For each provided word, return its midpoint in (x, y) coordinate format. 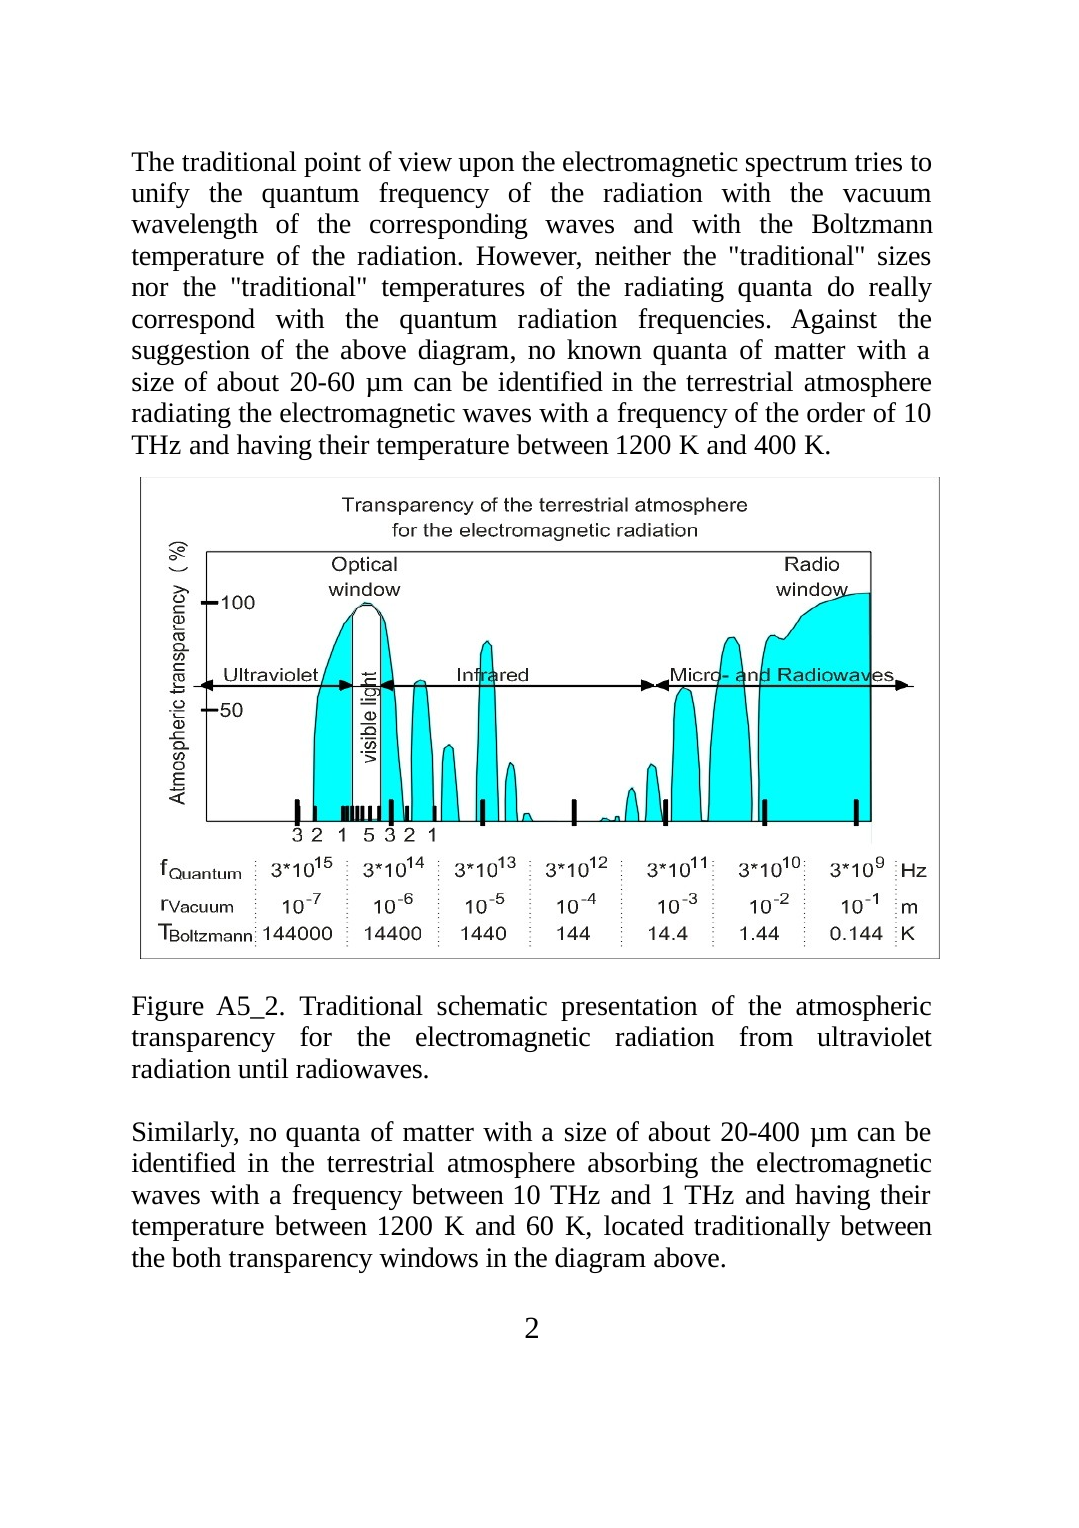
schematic (492, 1005)
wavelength (194, 226)
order (836, 412)
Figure (168, 1008)
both (196, 1257)
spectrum (796, 166)
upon (486, 167)
